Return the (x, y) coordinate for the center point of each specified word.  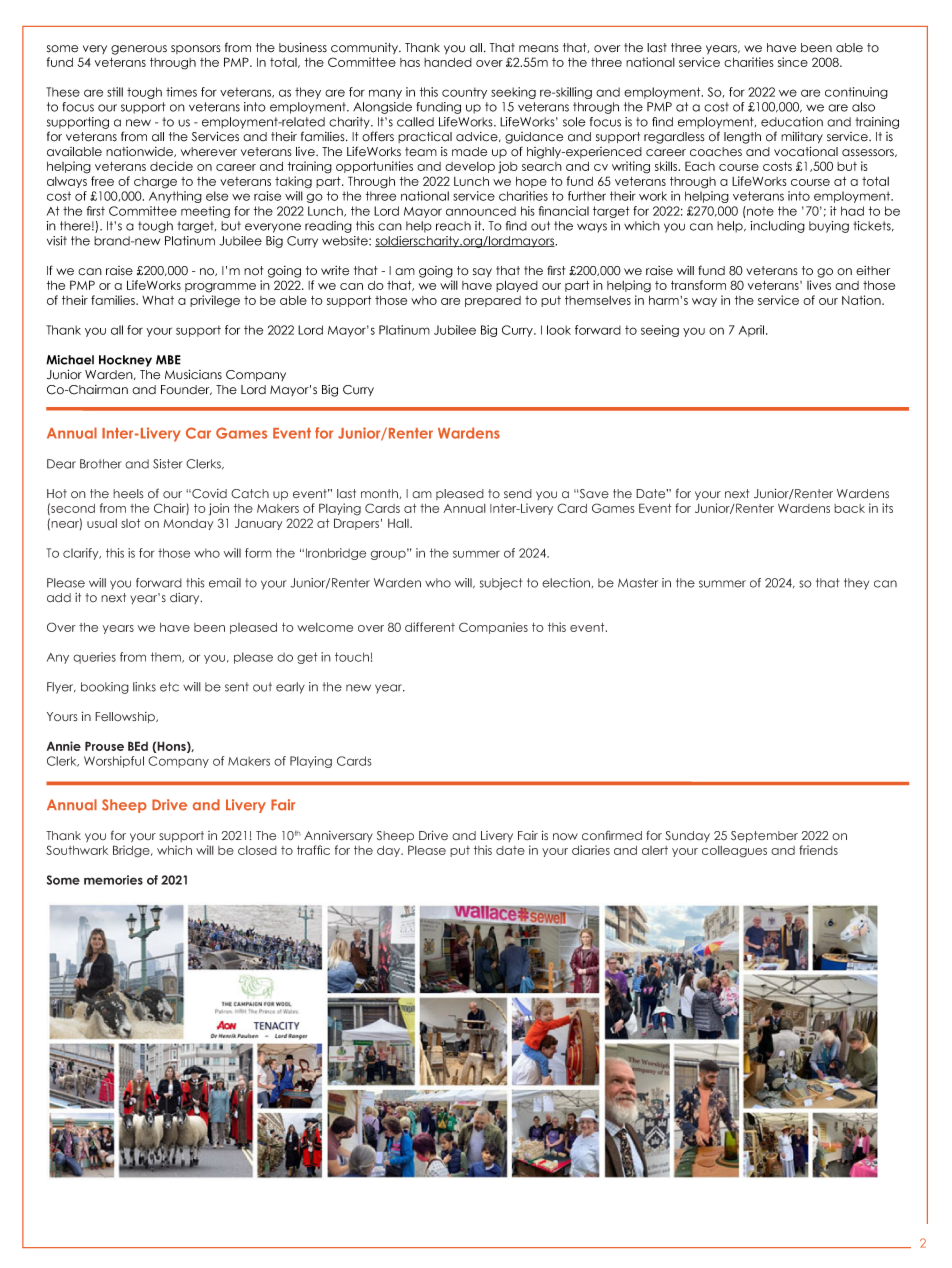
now (565, 837)
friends (818, 850)
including (778, 227)
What (158, 300)
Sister (168, 464)
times (181, 92)
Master (638, 583)
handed (448, 62)
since (793, 62)
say (482, 272)
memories (113, 880)
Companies (493, 628)
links (144, 687)
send (518, 494)
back (849, 508)
